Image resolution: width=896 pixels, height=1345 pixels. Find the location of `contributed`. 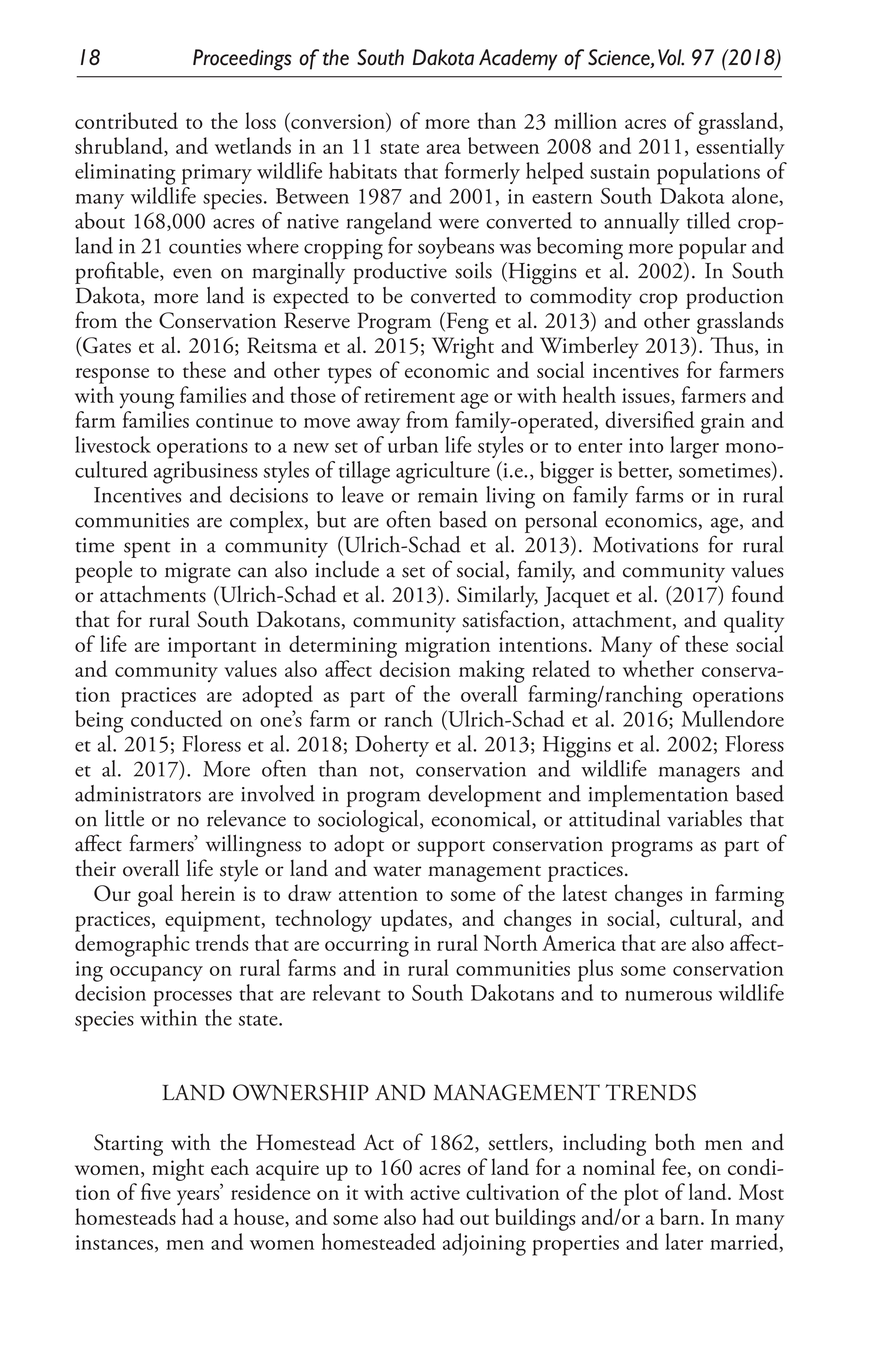

contributed is located at coordinates (126, 120).
